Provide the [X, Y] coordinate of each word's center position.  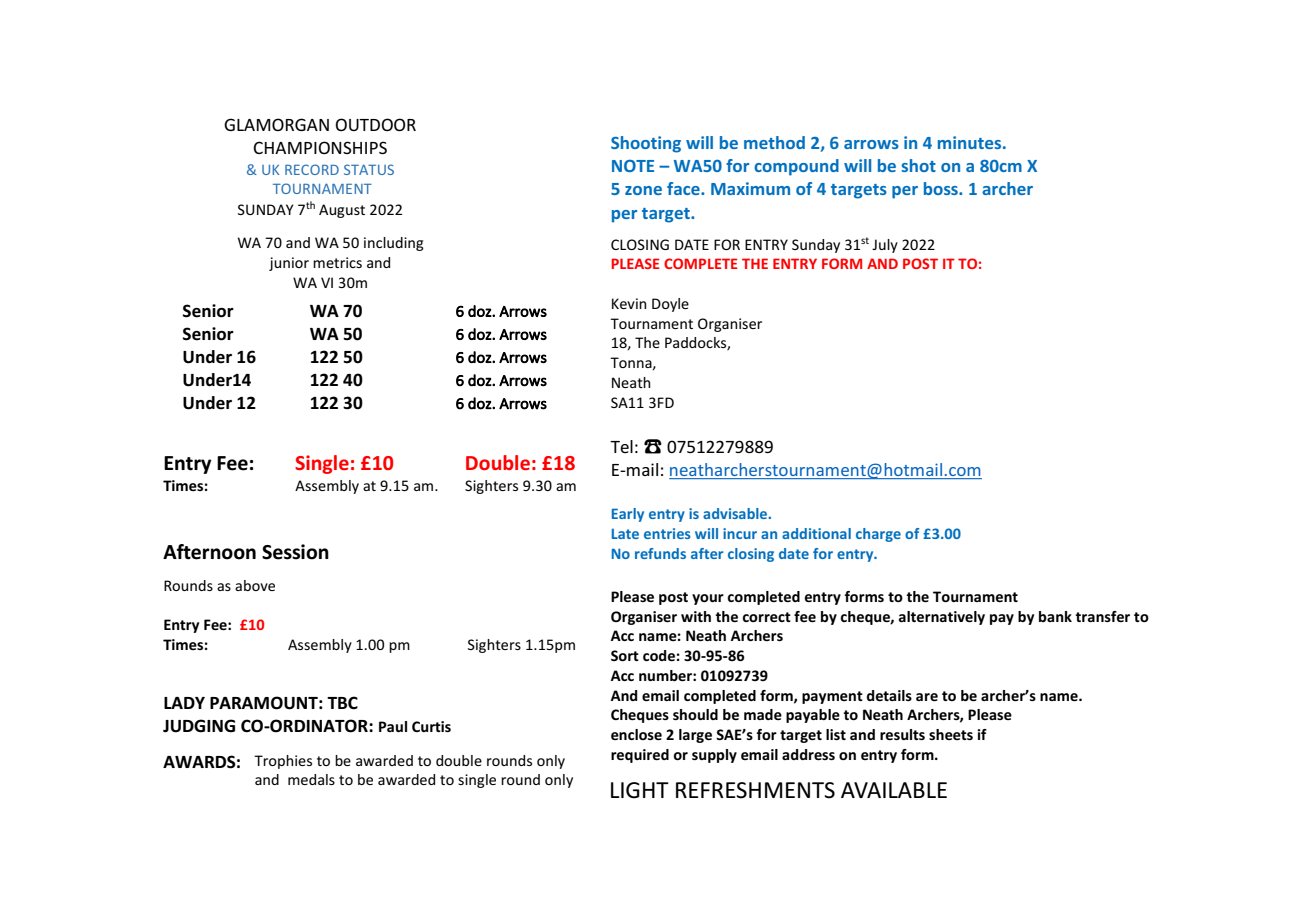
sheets [951, 734]
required [640, 756]
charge [878, 535]
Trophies [283, 762]
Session [295, 552]
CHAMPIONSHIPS [320, 147]
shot [918, 165]
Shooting [646, 144]
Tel [621, 446]
